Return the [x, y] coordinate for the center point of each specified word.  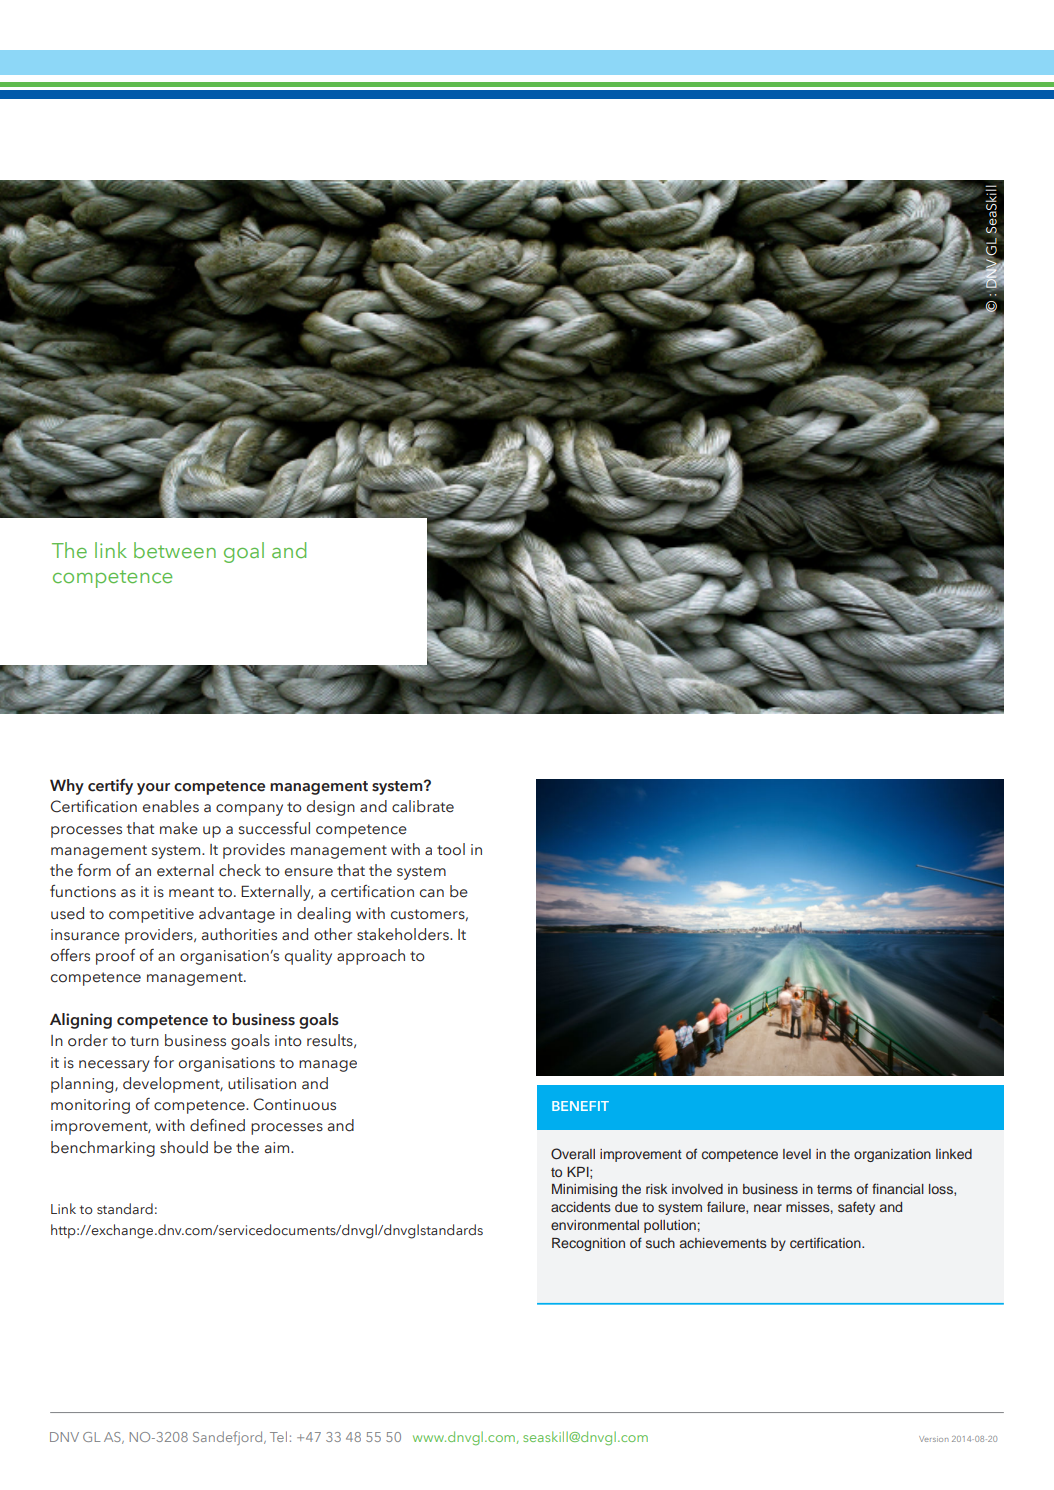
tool [451, 849]
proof [115, 957]
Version [933, 1439]
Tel [278, 1436]
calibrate [423, 806]
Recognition [588, 1244]
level [797, 1154]
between [175, 550]
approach [371, 957]
